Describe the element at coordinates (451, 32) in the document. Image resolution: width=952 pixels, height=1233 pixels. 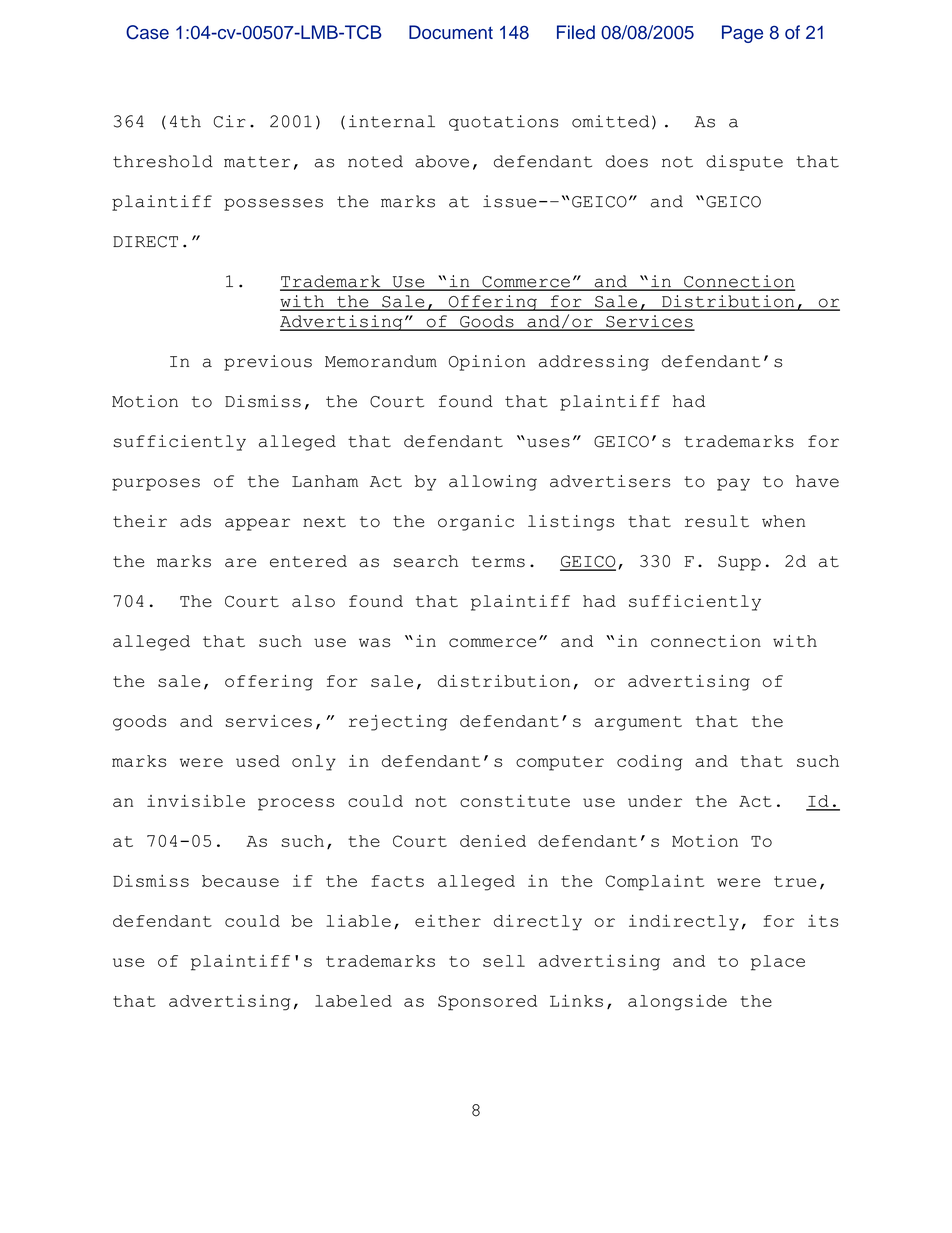
I see `Document` at that location.
